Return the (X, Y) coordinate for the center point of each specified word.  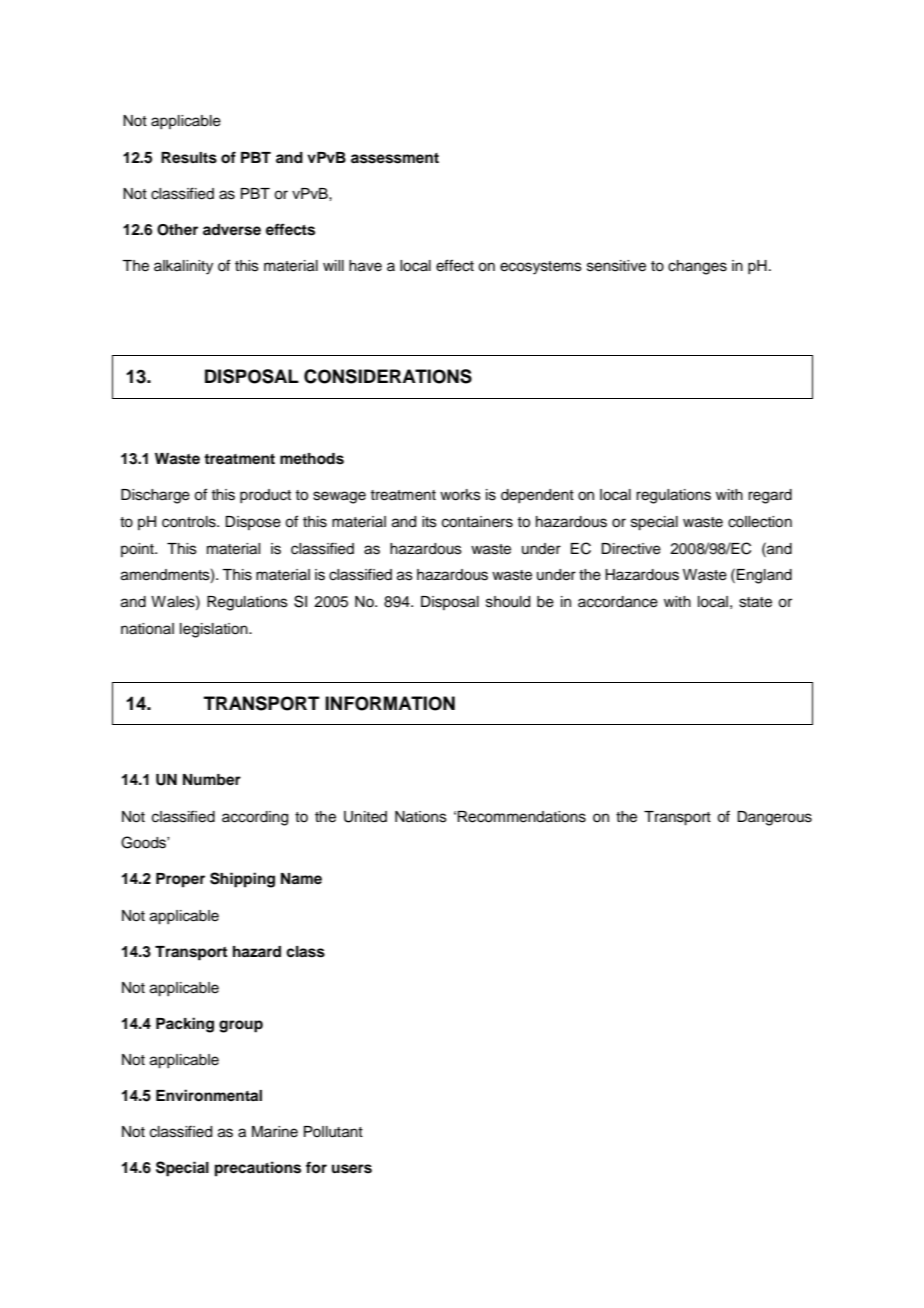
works (460, 495)
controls (190, 522)
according (255, 818)
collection (760, 522)
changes (697, 267)
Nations (421, 817)
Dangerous (774, 818)
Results (189, 158)
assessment (395, 158)
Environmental (209, 1095)
